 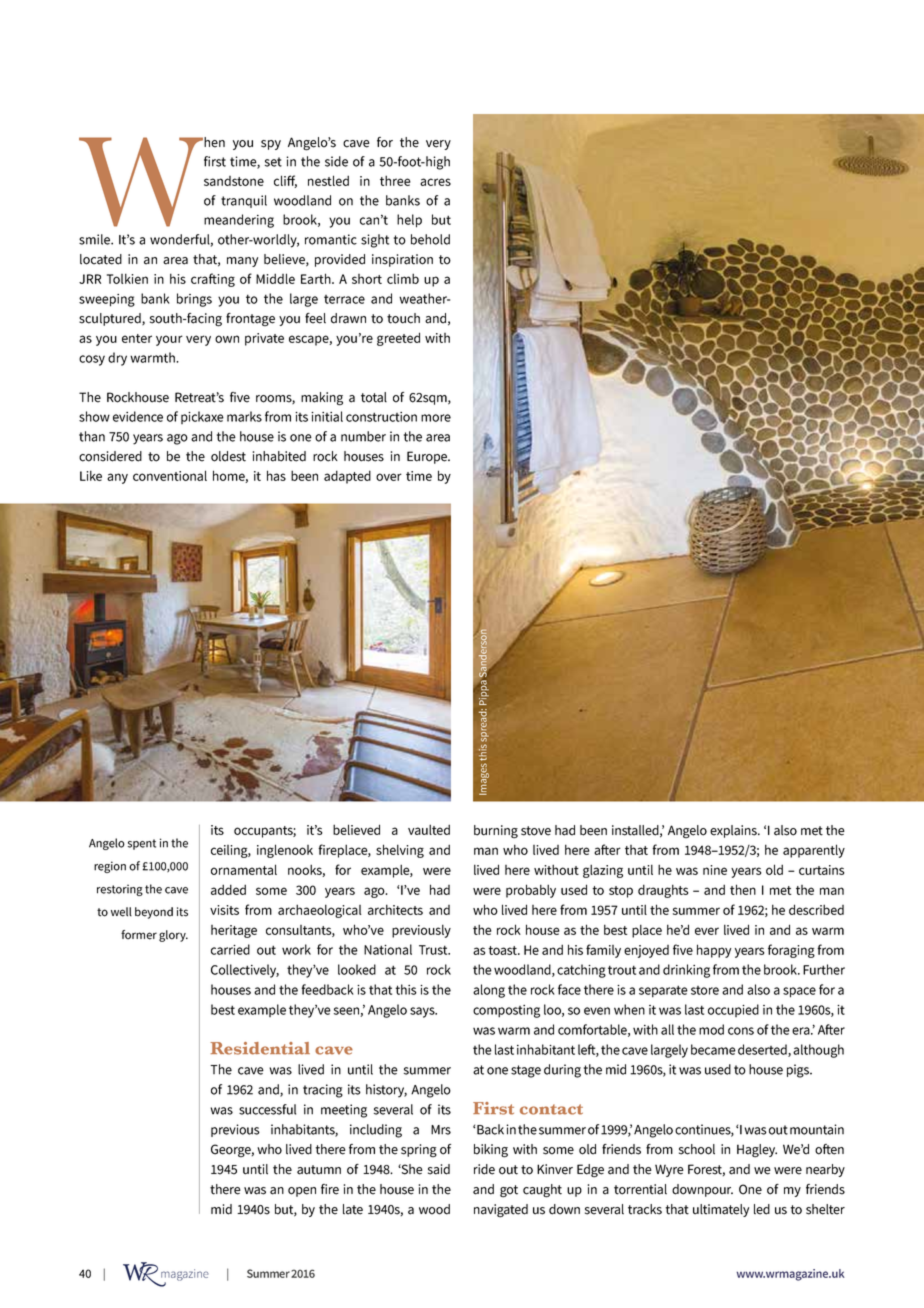 I want to click on sandstone, so click(x=234, y=181).
